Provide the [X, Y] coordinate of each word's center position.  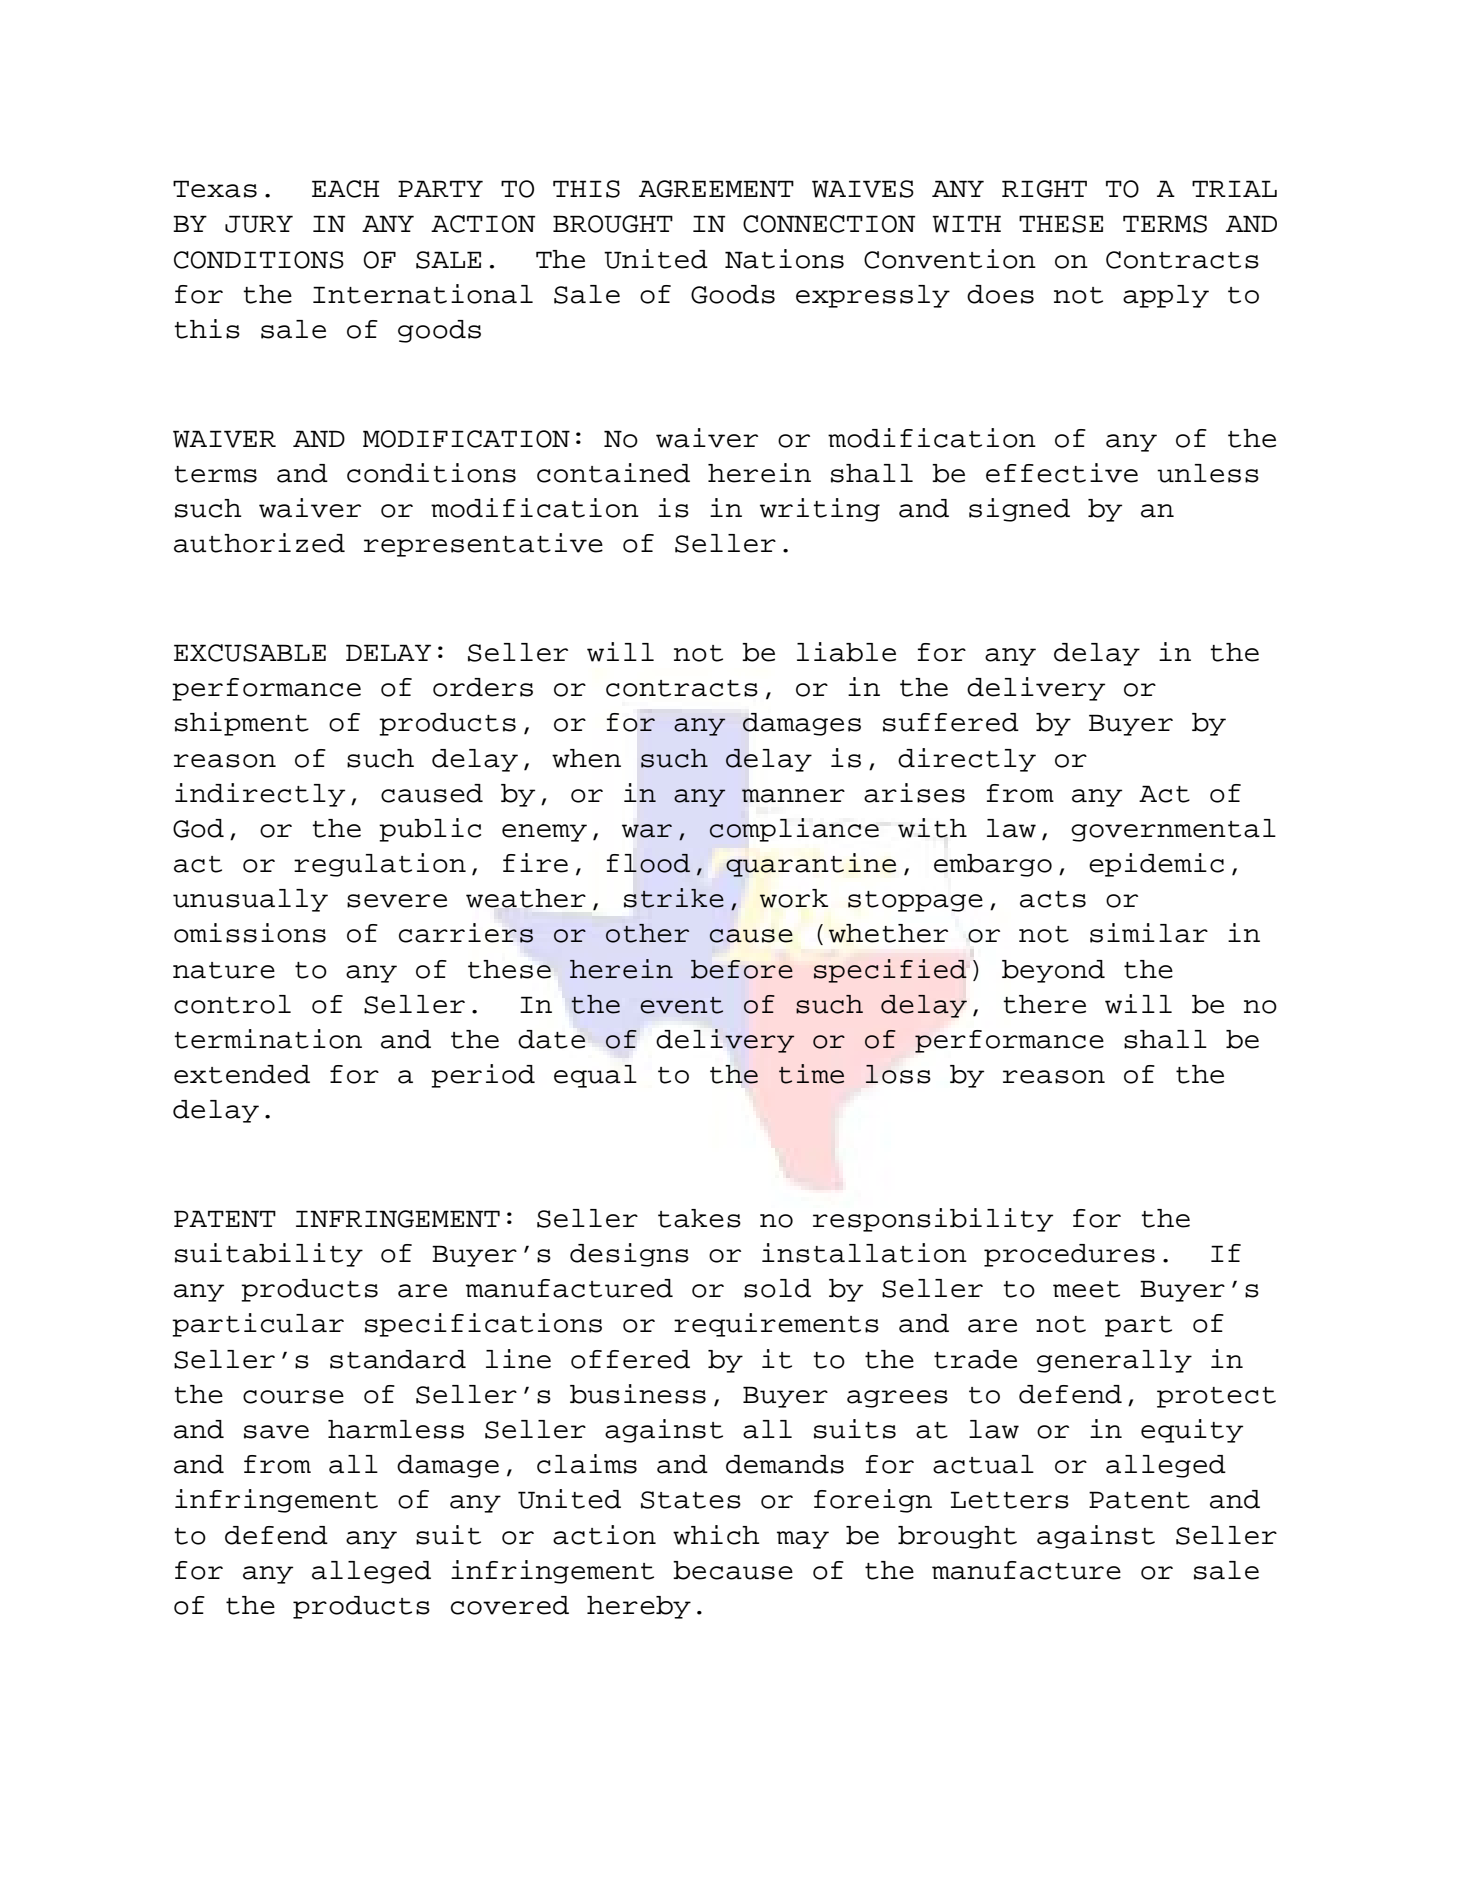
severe [397, 901]
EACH [345, 189]
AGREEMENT [716, 189]
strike [674, 898]
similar [1149, 933]
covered [510, 1605]
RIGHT [1044, 189]
